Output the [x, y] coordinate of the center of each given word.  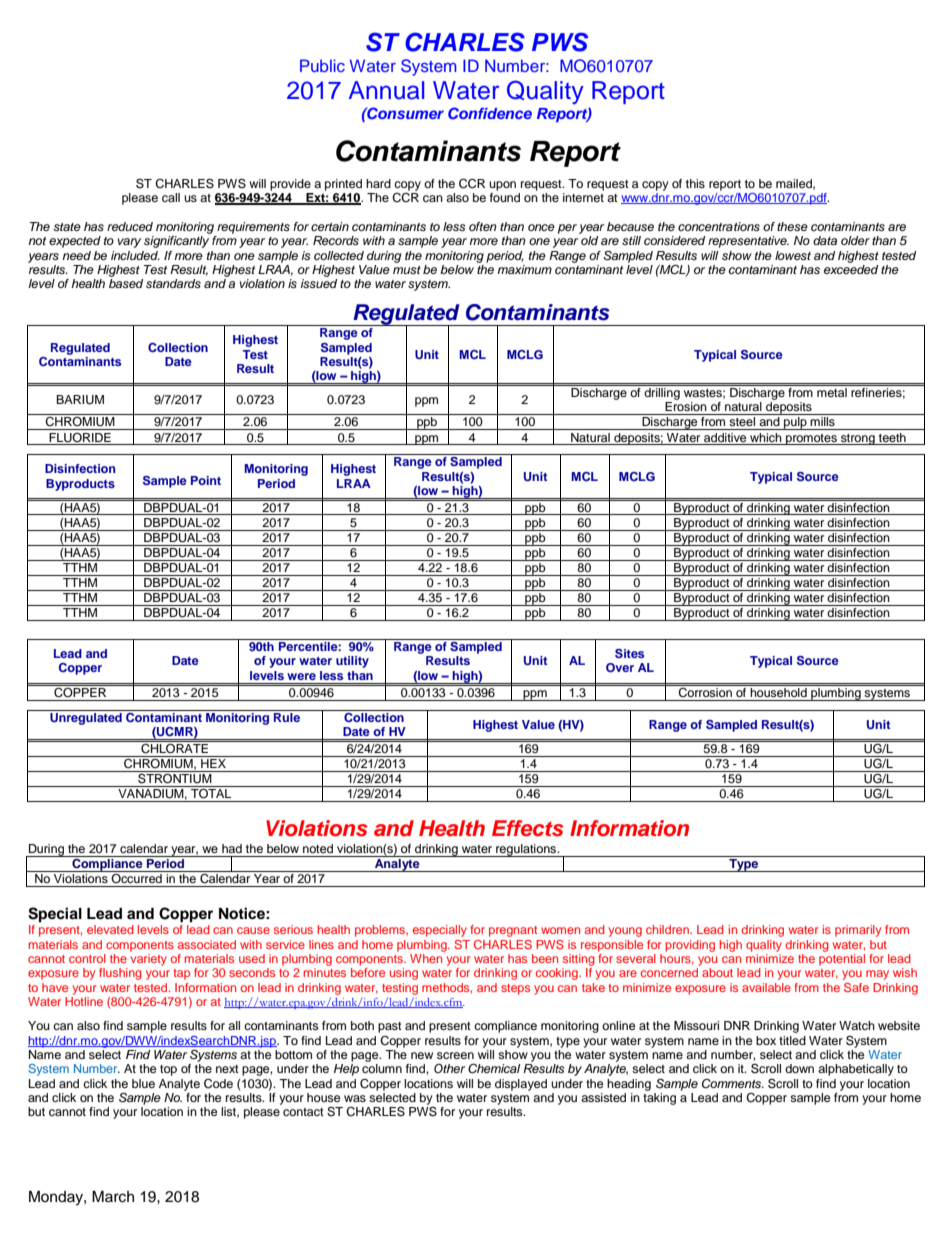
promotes [811, 439]
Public [322, 65]
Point [206, 480]
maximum [524, 269]
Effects [528, 828]
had [232, 848]
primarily [858, 931]
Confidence [490, 113]
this [695, 183]
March [113, 1197]
